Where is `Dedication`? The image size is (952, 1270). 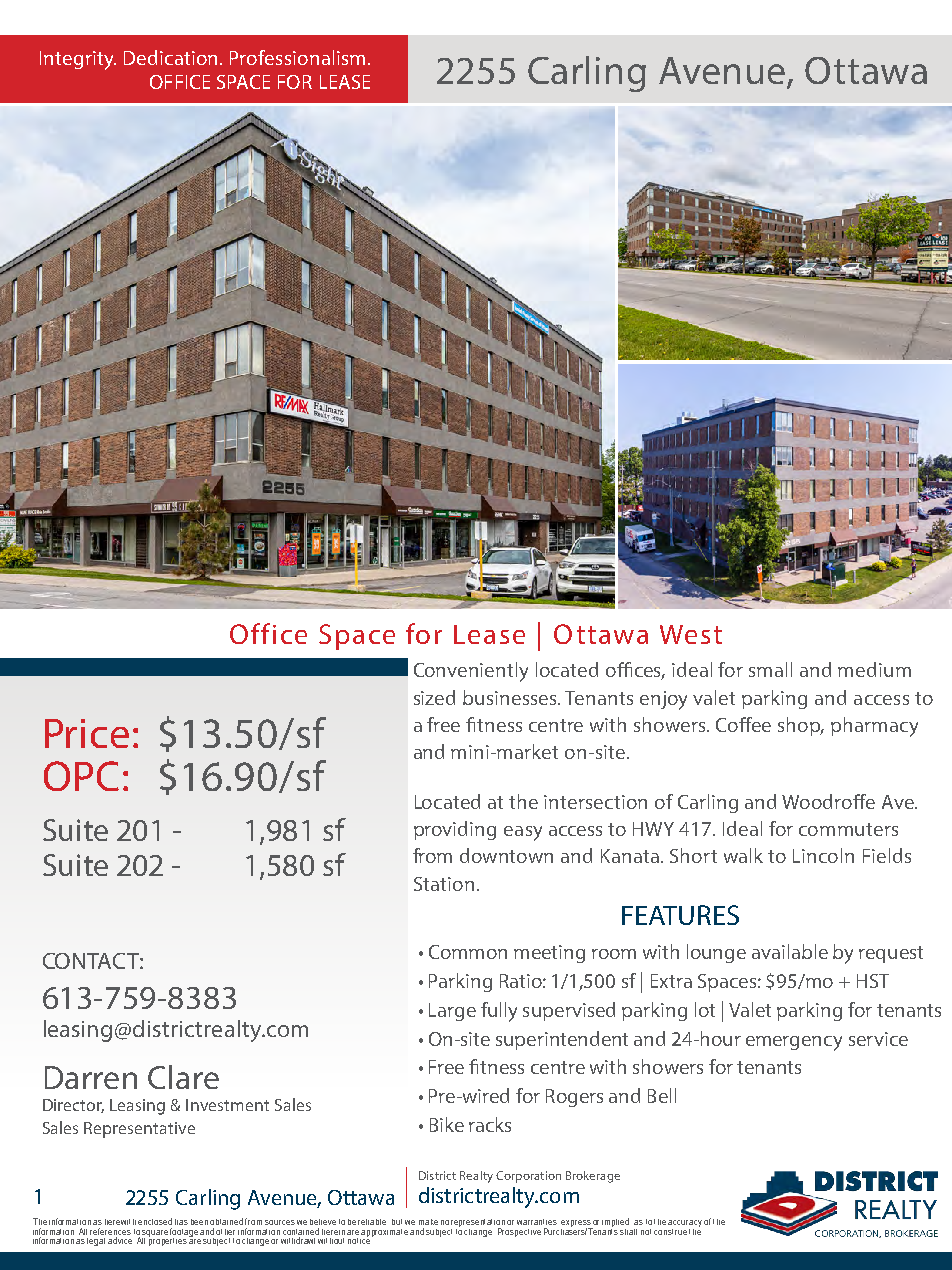
Dedication is located at coordinates (172, 57).
